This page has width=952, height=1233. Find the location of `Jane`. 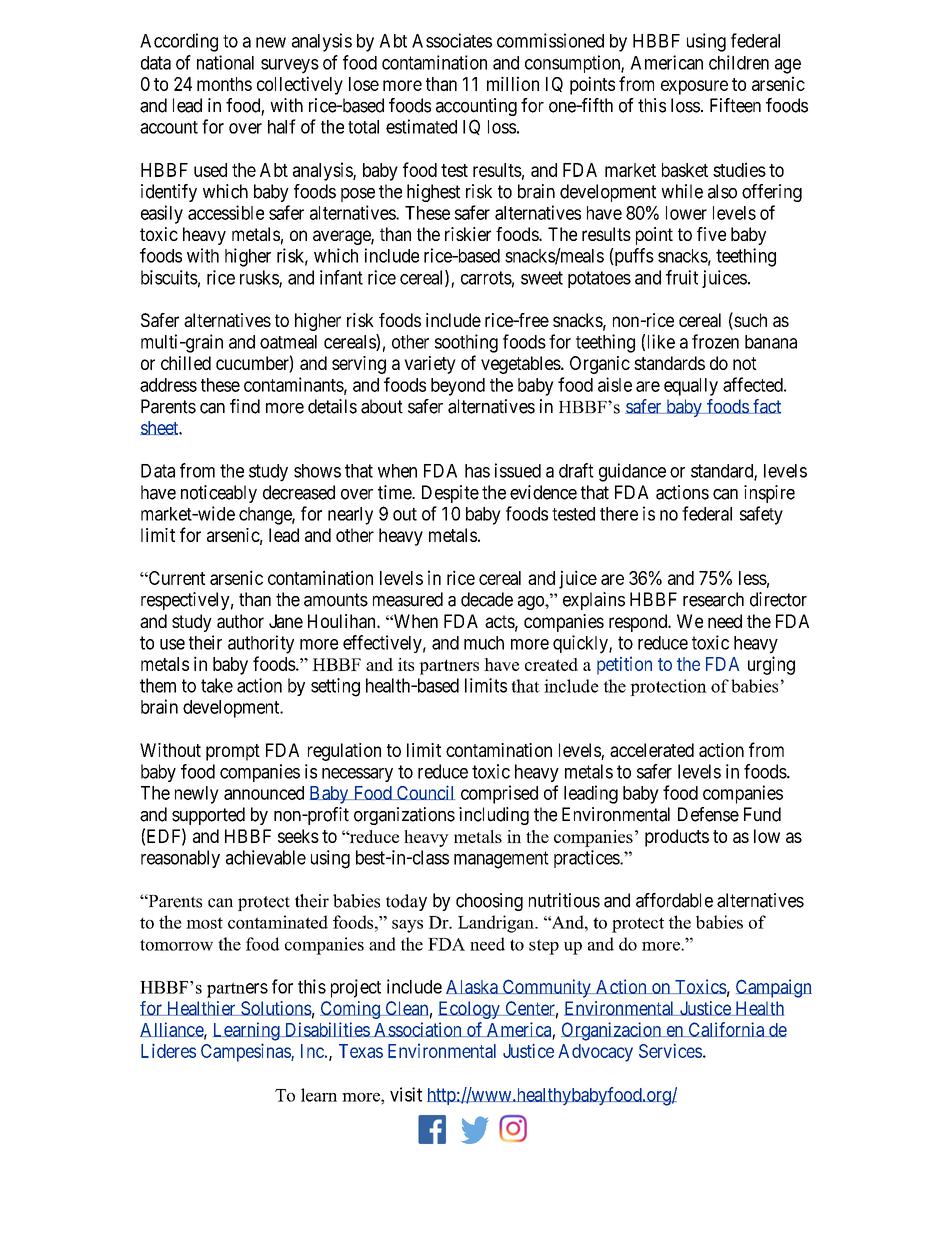

Jane is located at coordinates (286, 621).
